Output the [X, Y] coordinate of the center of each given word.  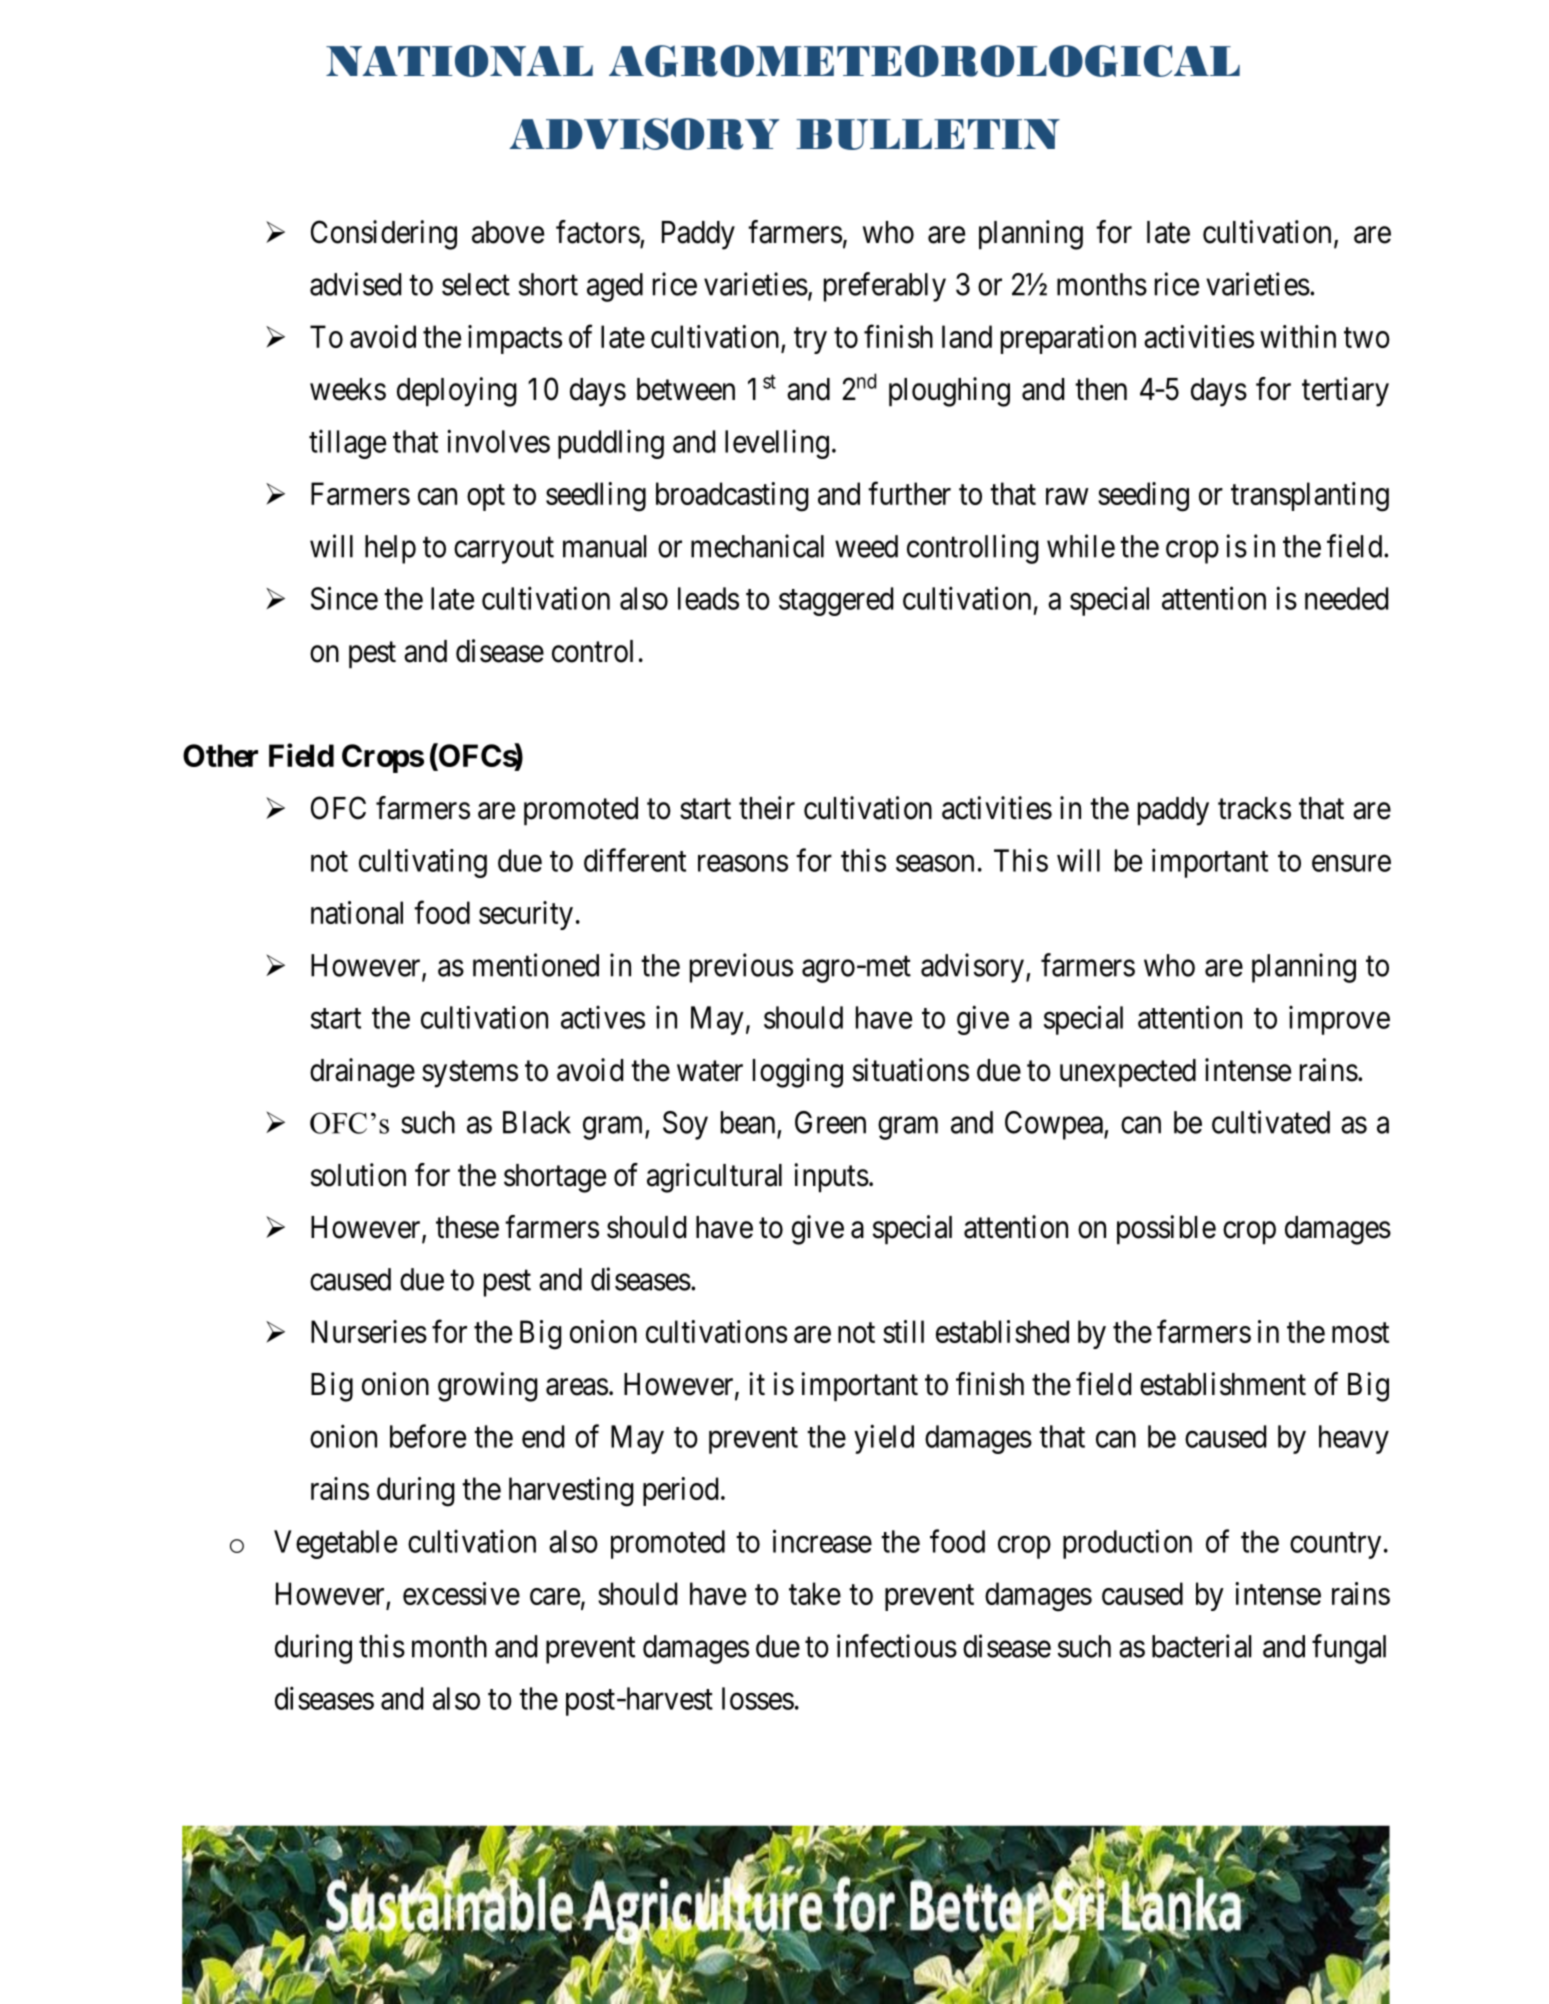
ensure [1351, 863]
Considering [384, 235]
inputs [832, 1178]
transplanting [1310, 497]
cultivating [423, 863]
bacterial [1202, 1646]
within [1298, 336]
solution [358, 1175]
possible [1166, 1230]
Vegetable [335, 1544]
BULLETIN [928, 134]
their [767, 808]
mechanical [757, 546]
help [390, 549]
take [815, 1593]
